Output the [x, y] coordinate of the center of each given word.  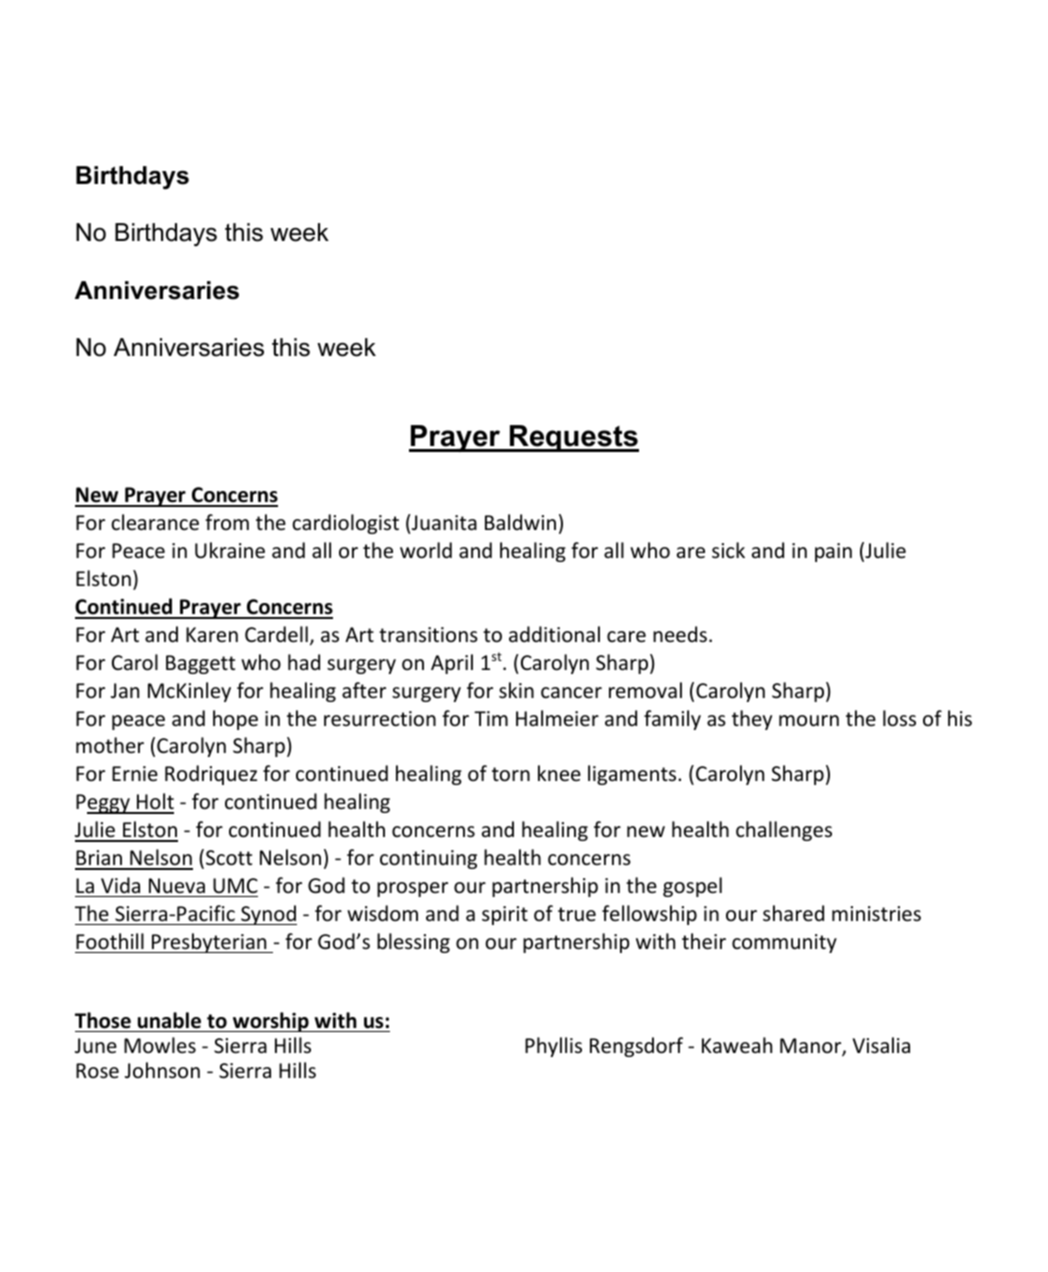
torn [511, 774]
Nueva [177, 886]
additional [554, 634]
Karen [212, 635]
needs [680, 634]
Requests [573, 438]
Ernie [135, 773]
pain [833, 552]
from [227, 522]
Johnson [162, 1070]
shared [793, 913]
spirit [505, 915]
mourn [809, 721]
